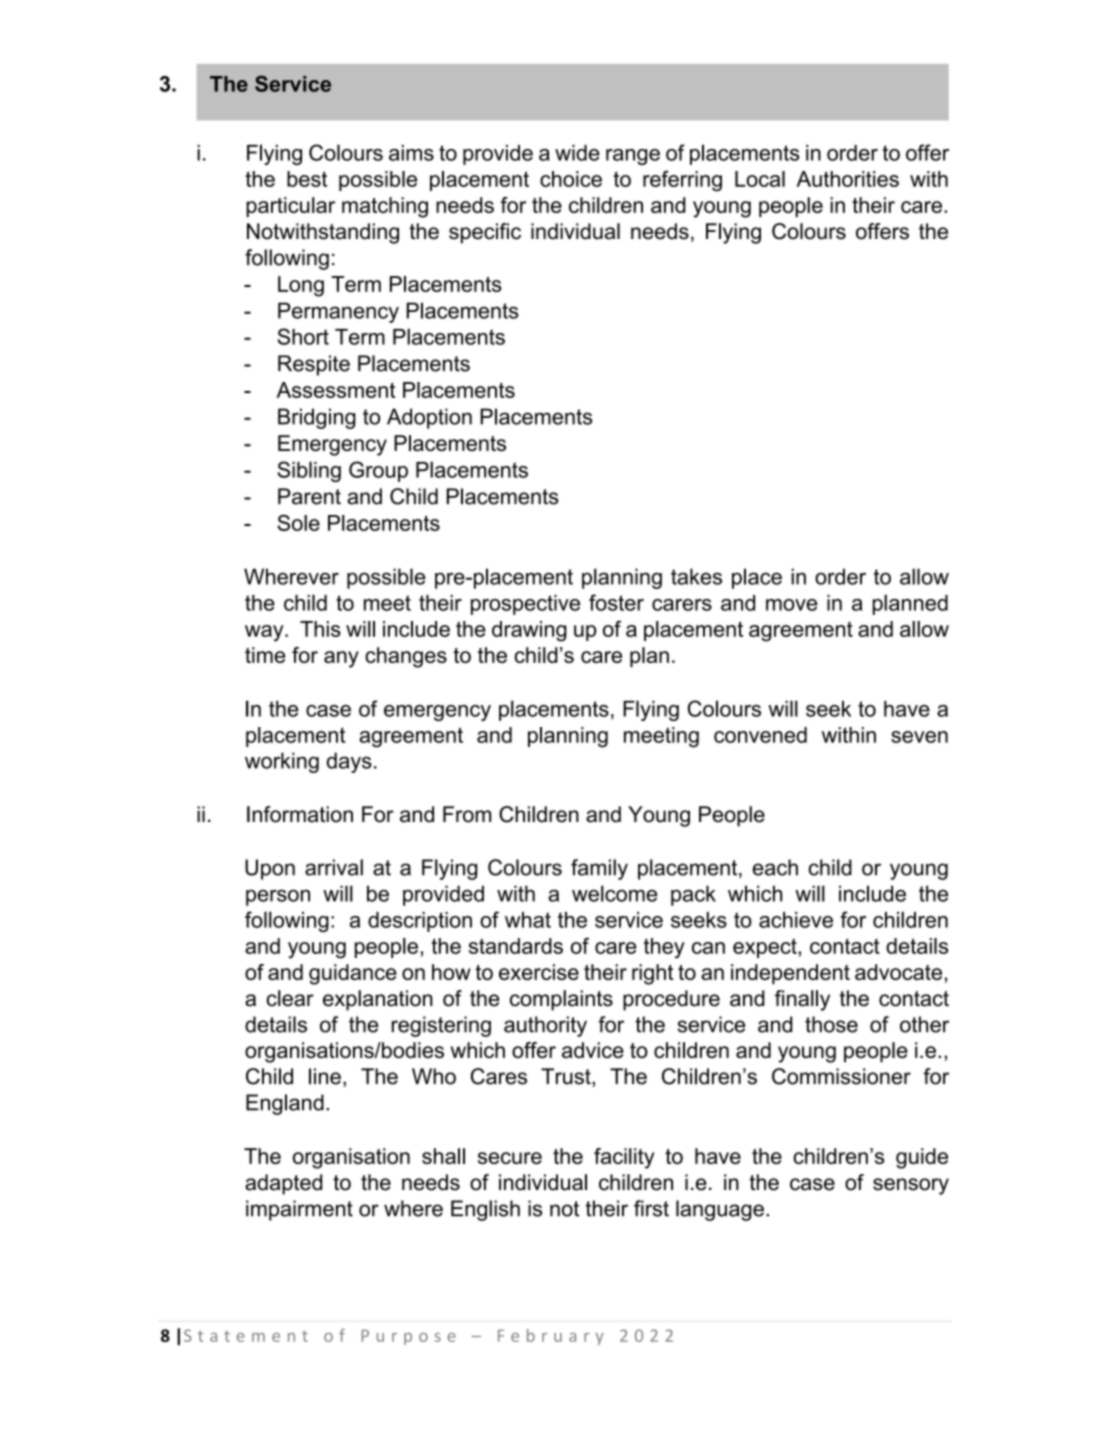 The height and width of the screenshot is (1439, 1112). Describe the element at coordinates (791, 605) in the screenshot. I see `move` at that location.
